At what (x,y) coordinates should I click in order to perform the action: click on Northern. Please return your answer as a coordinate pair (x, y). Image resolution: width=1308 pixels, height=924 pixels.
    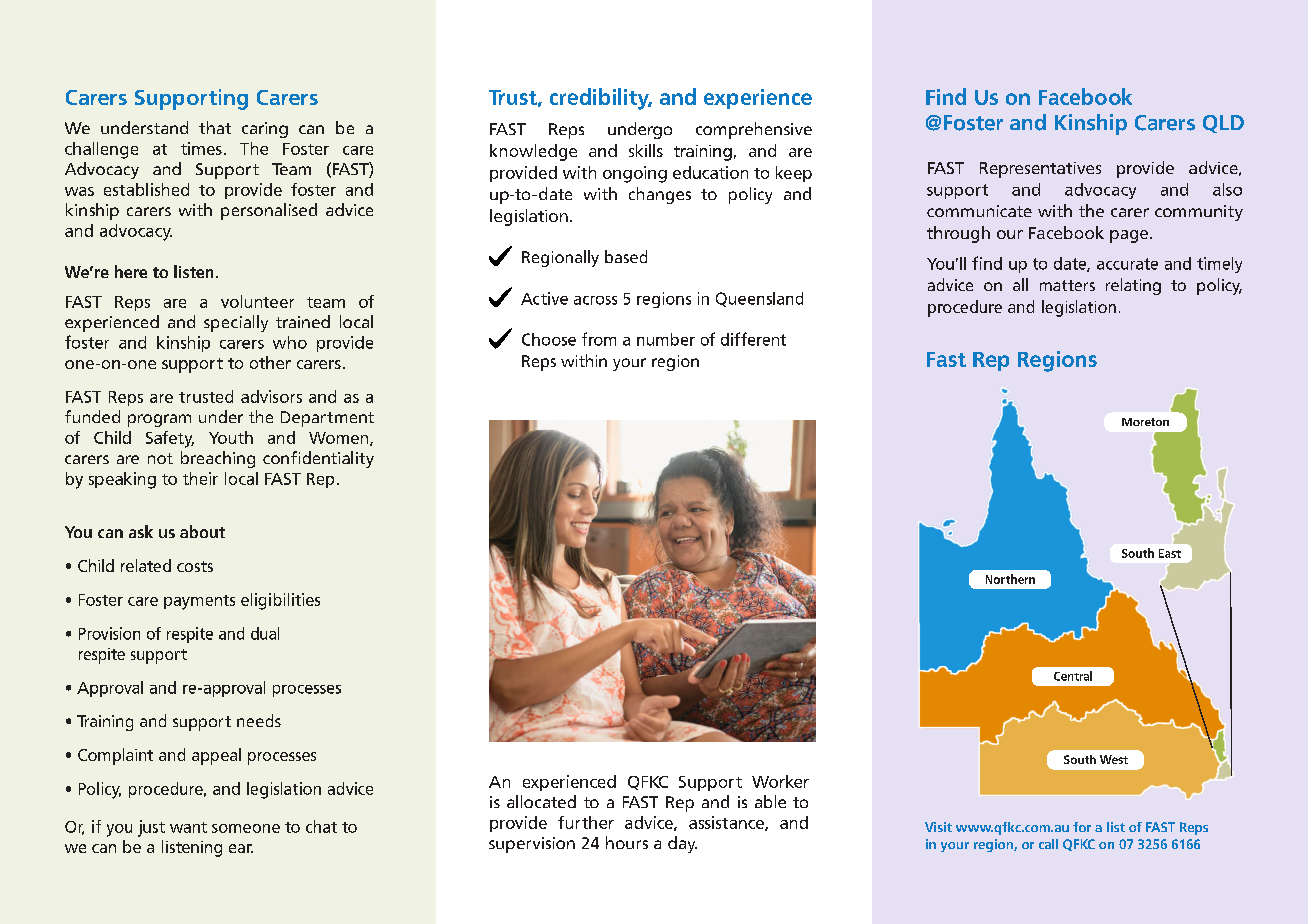
    Looking at the image, I should click on (1010, 579).
